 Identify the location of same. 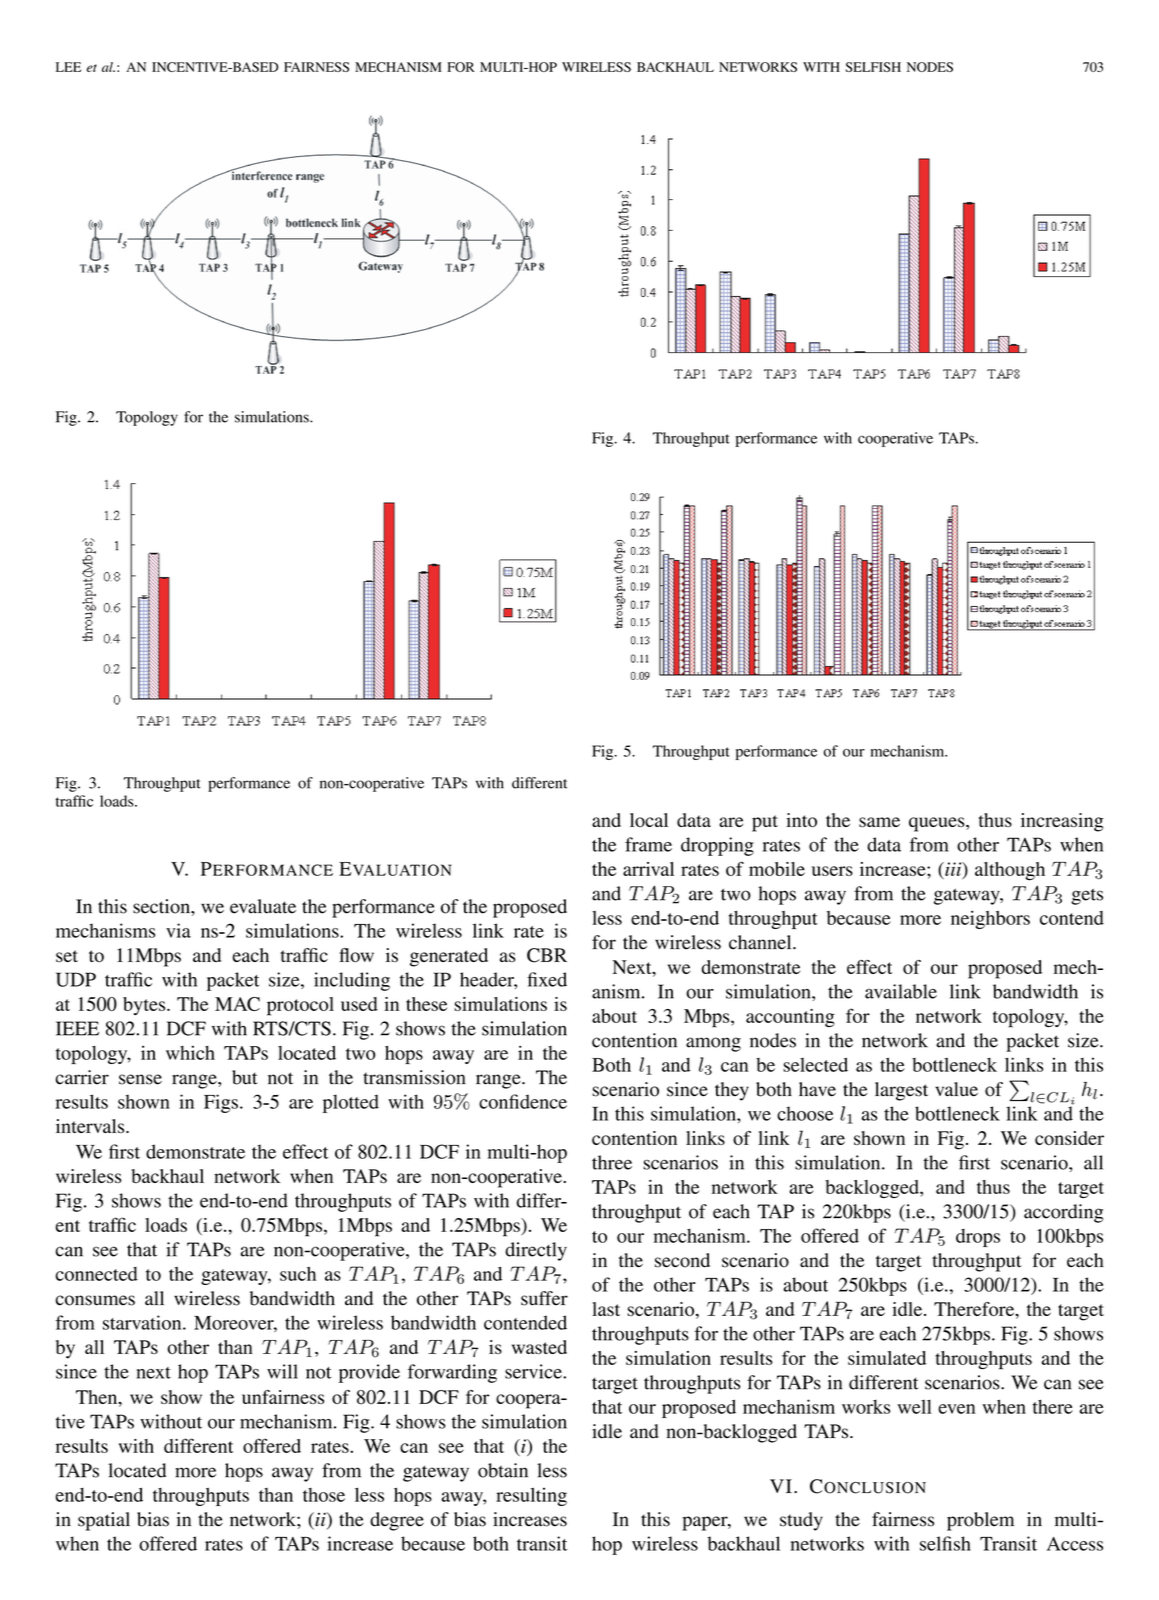
(879, 822).
